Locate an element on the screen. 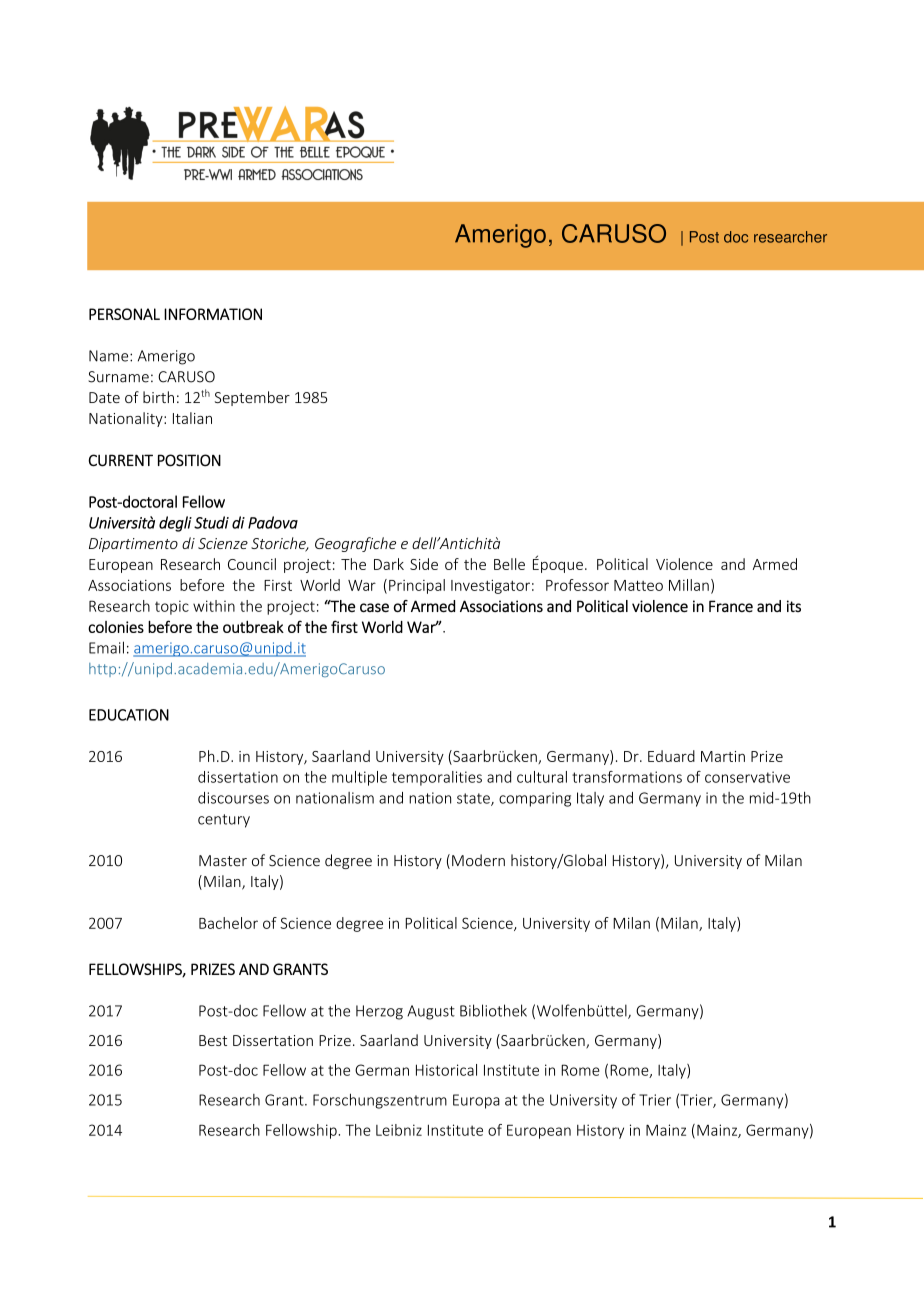 The height and width of the screenshot is (1308, 924). topic is located at coordinates (172, 607).
